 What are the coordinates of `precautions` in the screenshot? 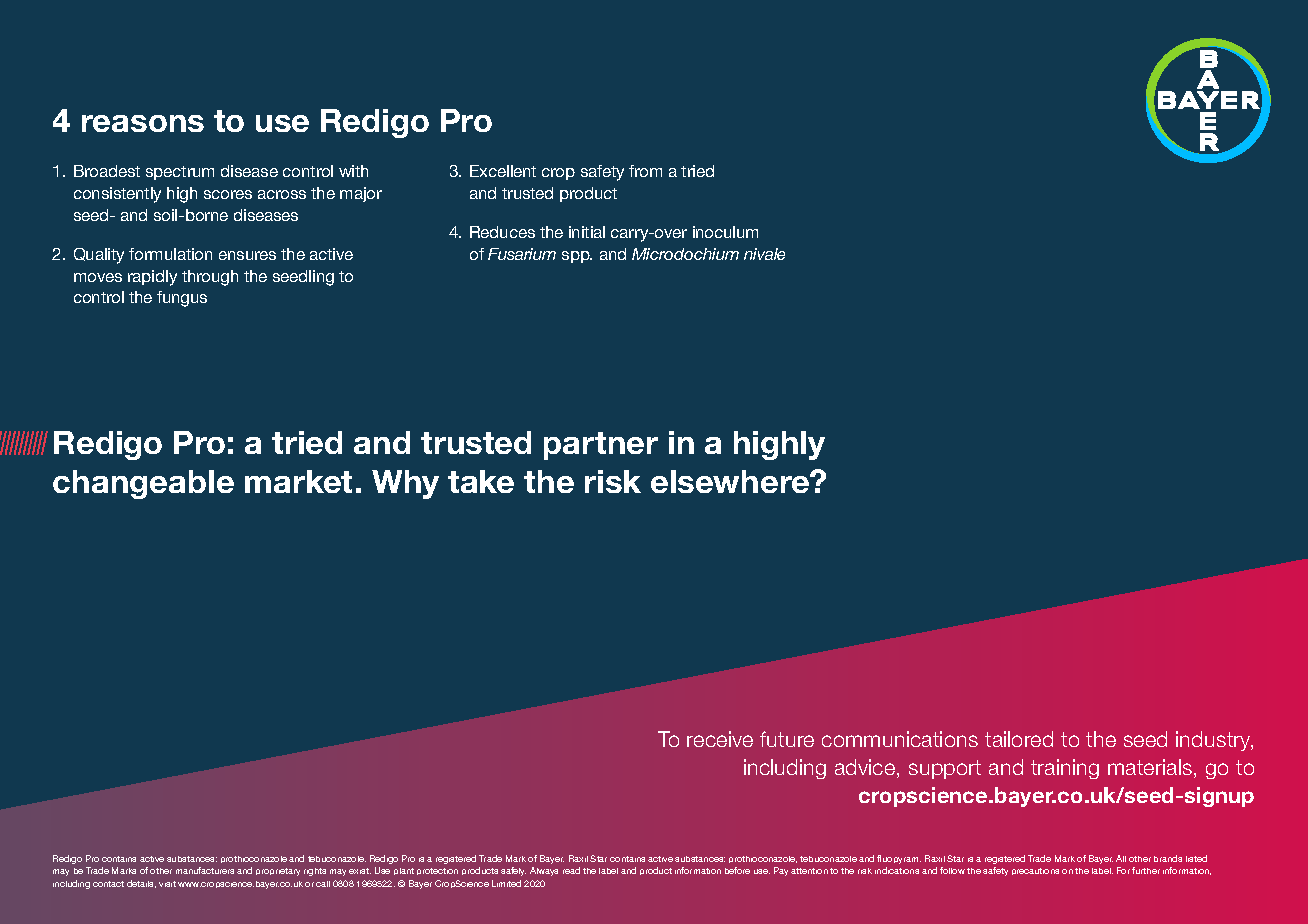 It's located at (1035, 871).
